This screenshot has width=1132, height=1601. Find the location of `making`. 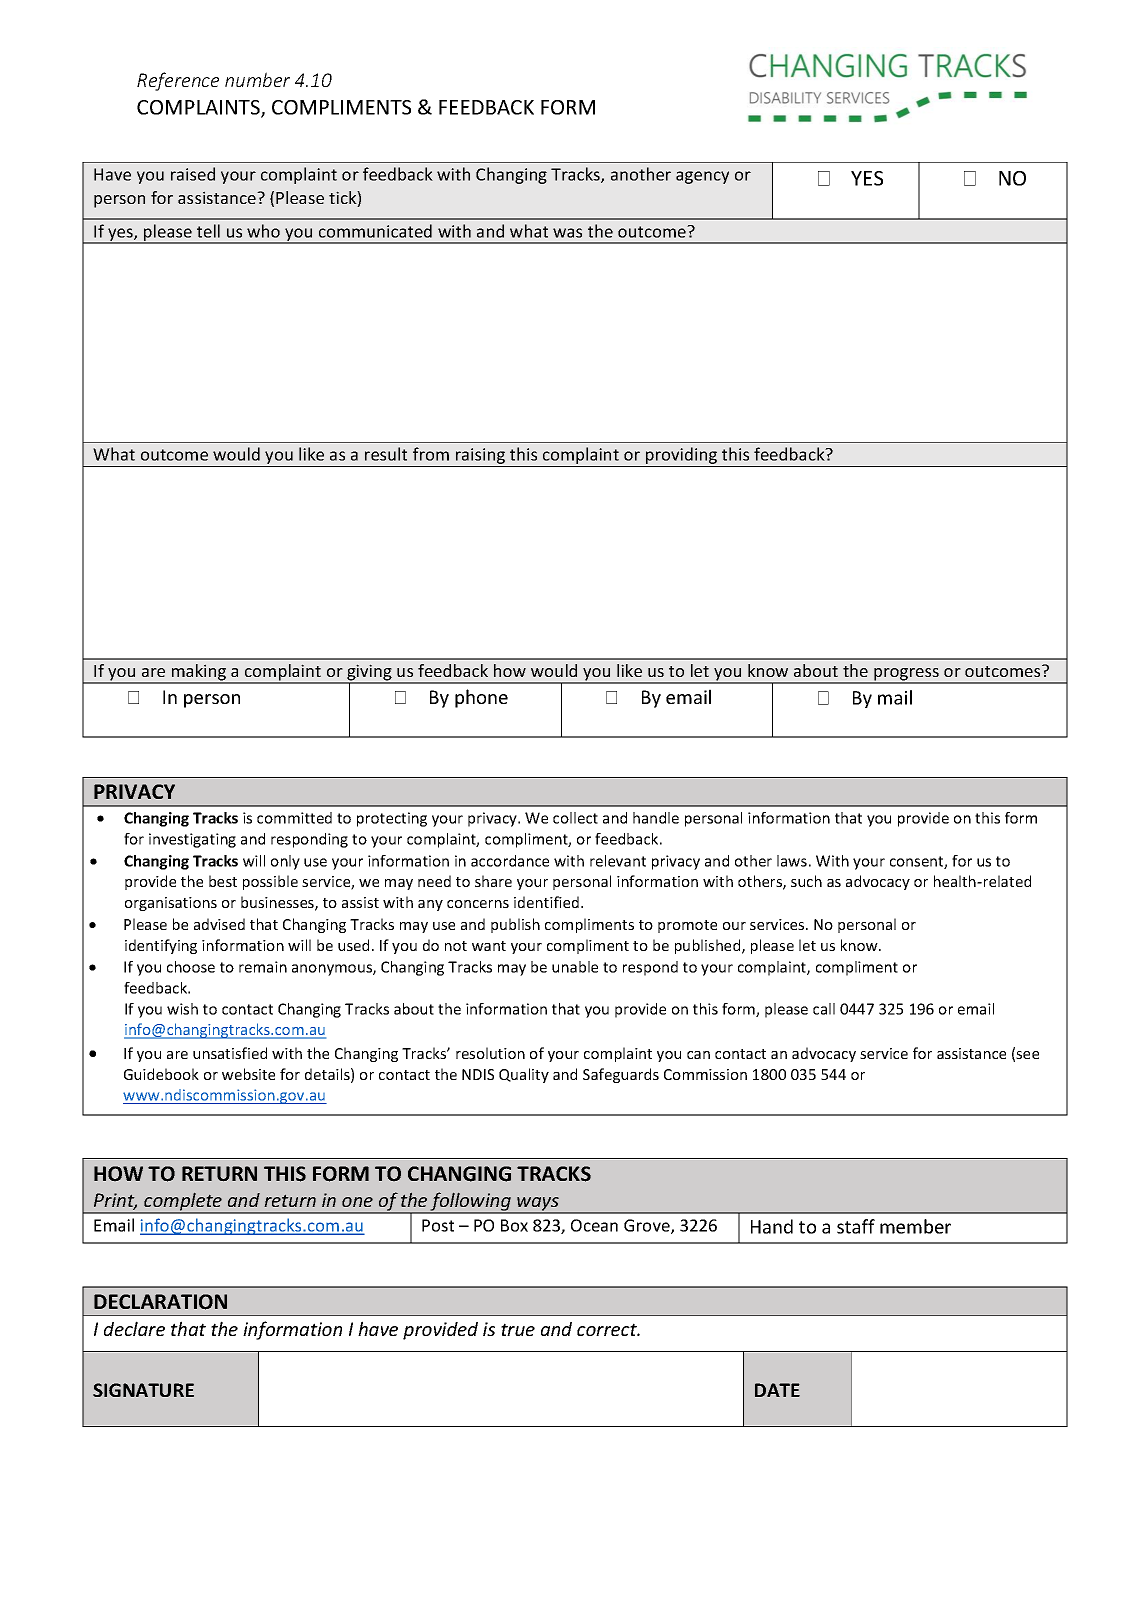

making is located at coordinates (199, 673).
